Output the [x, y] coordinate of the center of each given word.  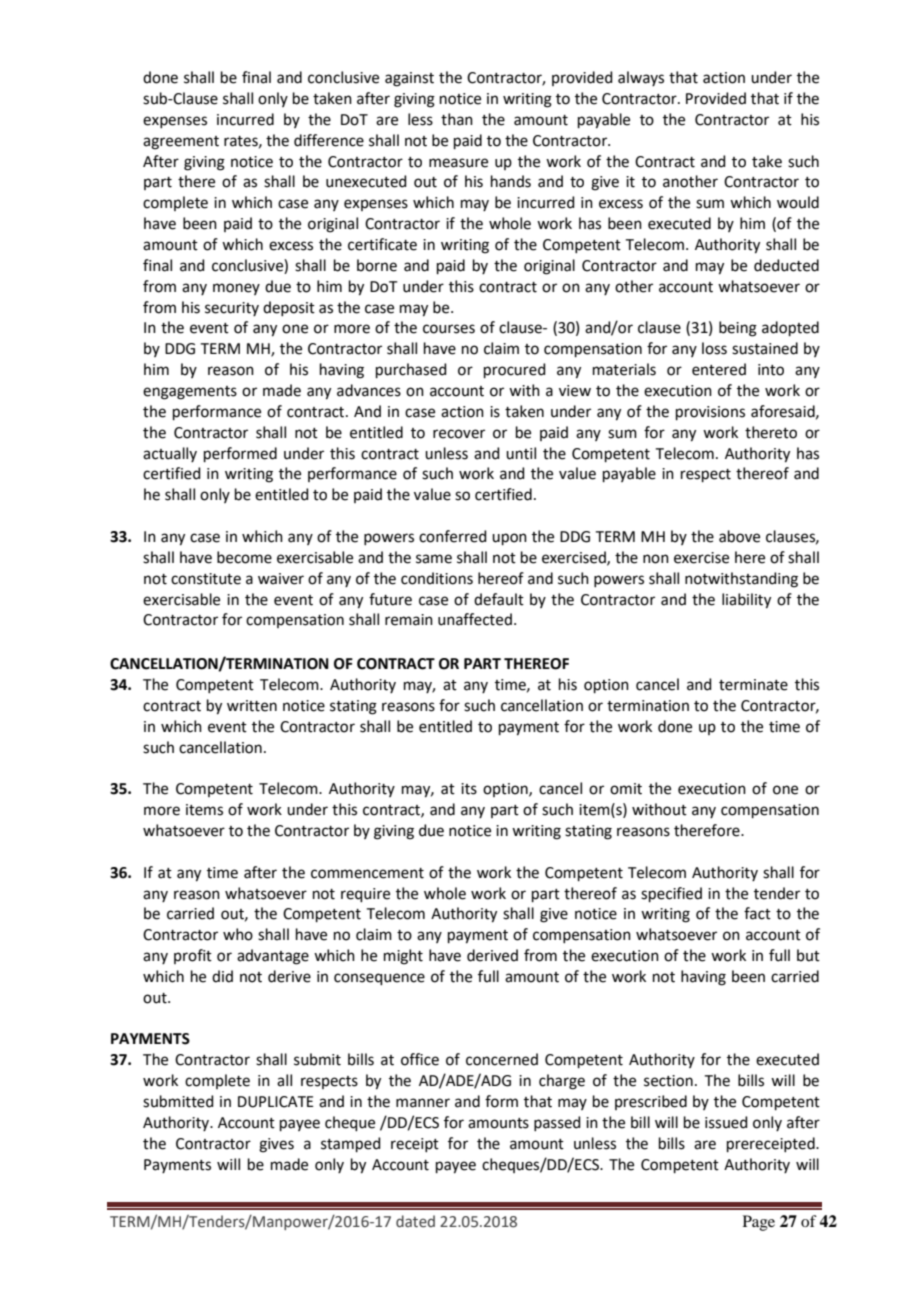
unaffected [475, 619]
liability [746, 601]
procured [515, 370]
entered [719, 369]
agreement [181, 143]
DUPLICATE [276, 1102]
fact [757, 913]
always [641, 78]
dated [415, 1221]
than [457, 119]
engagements [190, 393]
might [403, 957]
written [252, 706]
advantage [273, 957]
